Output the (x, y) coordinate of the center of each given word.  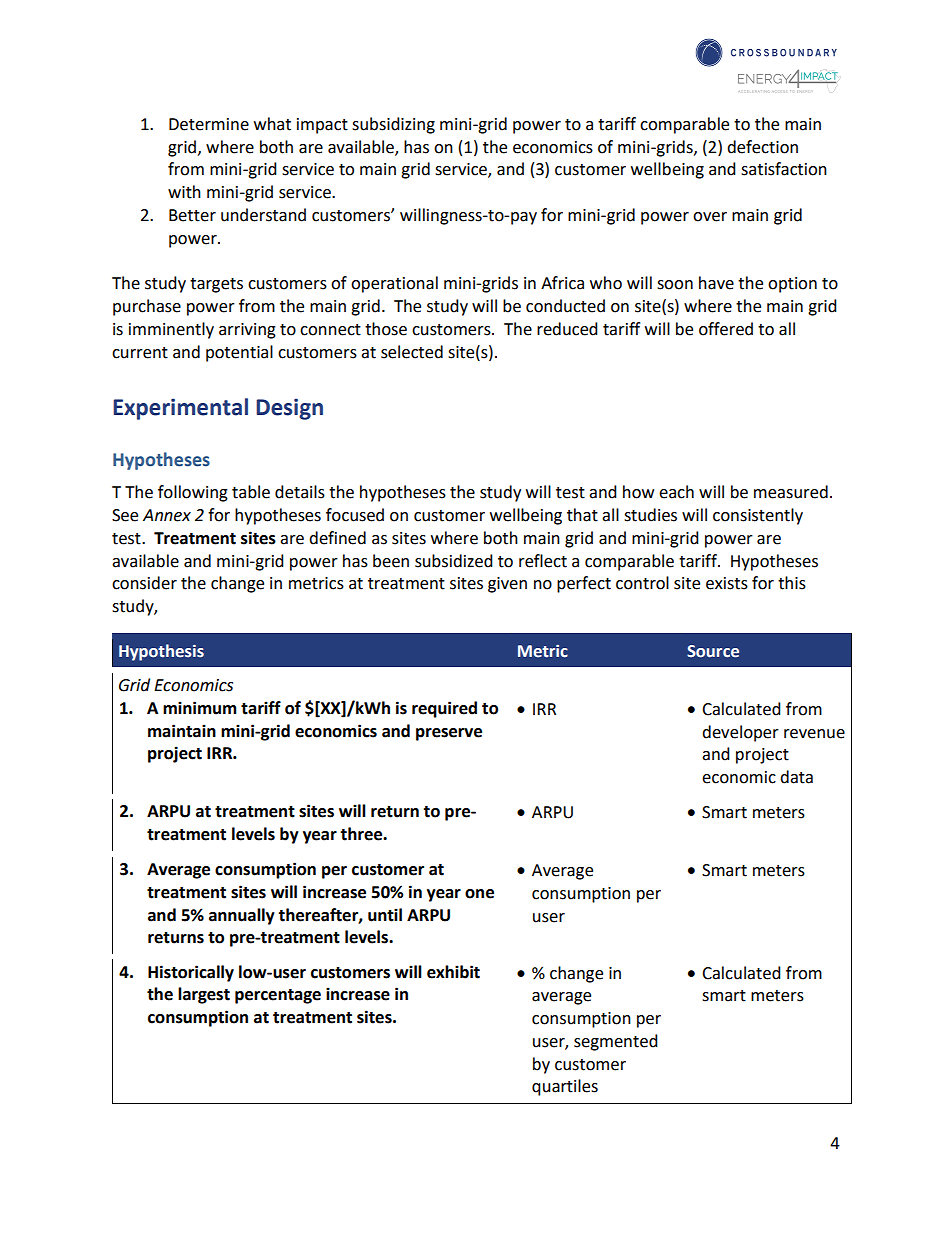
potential (239, 353)
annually (242, 916)
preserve (449, 734)
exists (727, 583)
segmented (616, 1042)
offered (726, 329)
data (796, 777)
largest (204, 995)
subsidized (454, 561)
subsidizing (393, 125)
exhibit (453, 972)
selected (412, 352)
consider (144, 583)
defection (762, 147)
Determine (209, 124)
